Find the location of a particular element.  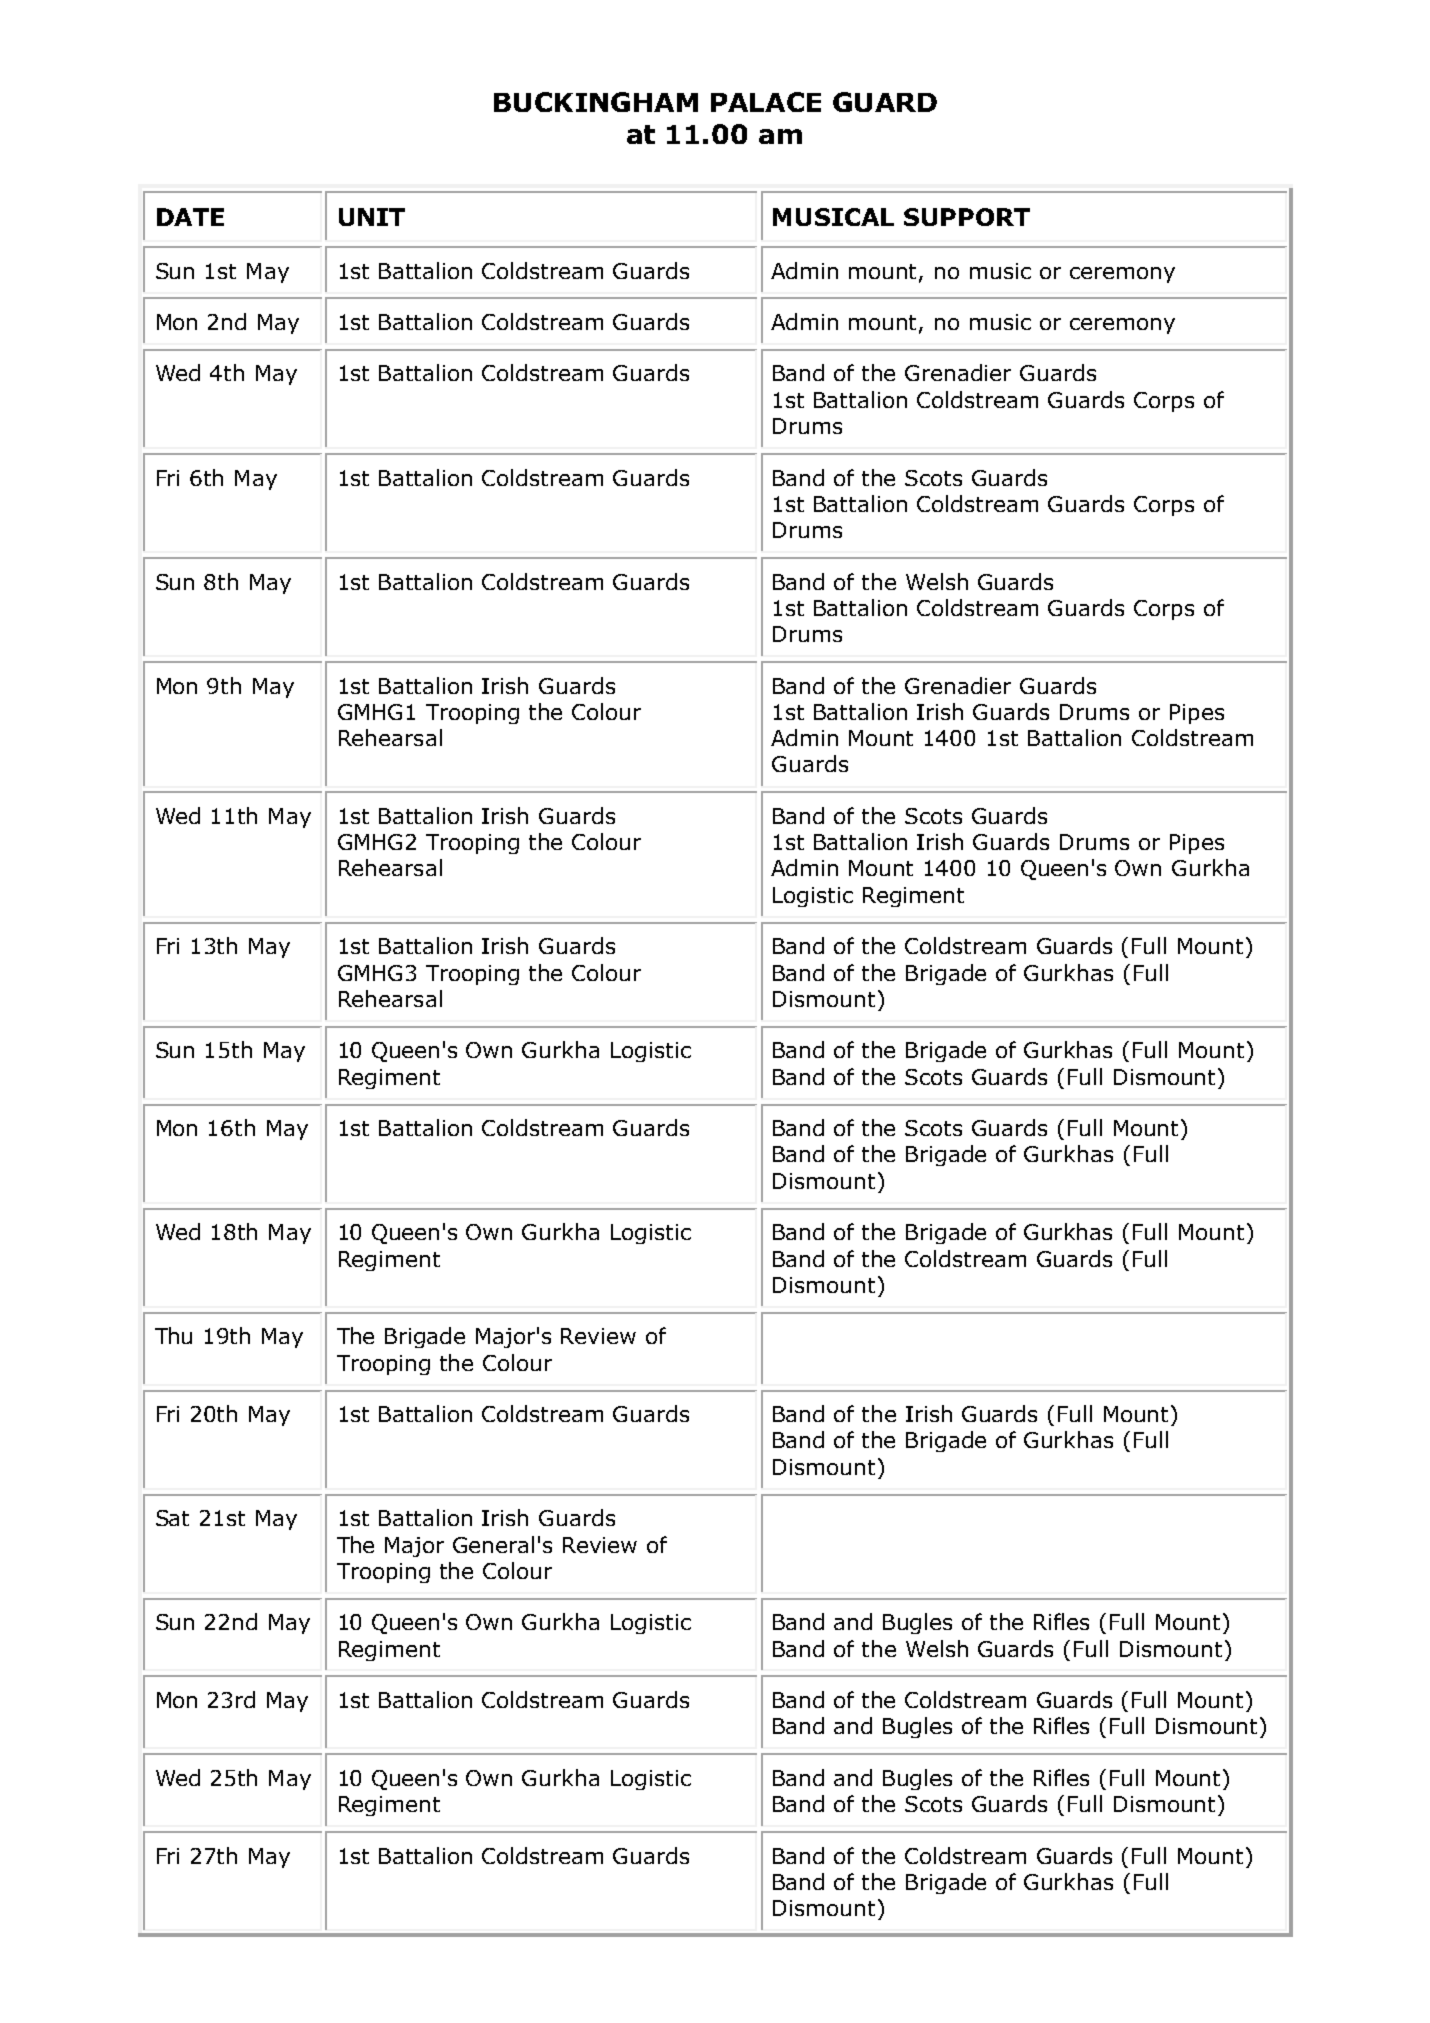

SUPPORT is located at coordinates (967, 217).
